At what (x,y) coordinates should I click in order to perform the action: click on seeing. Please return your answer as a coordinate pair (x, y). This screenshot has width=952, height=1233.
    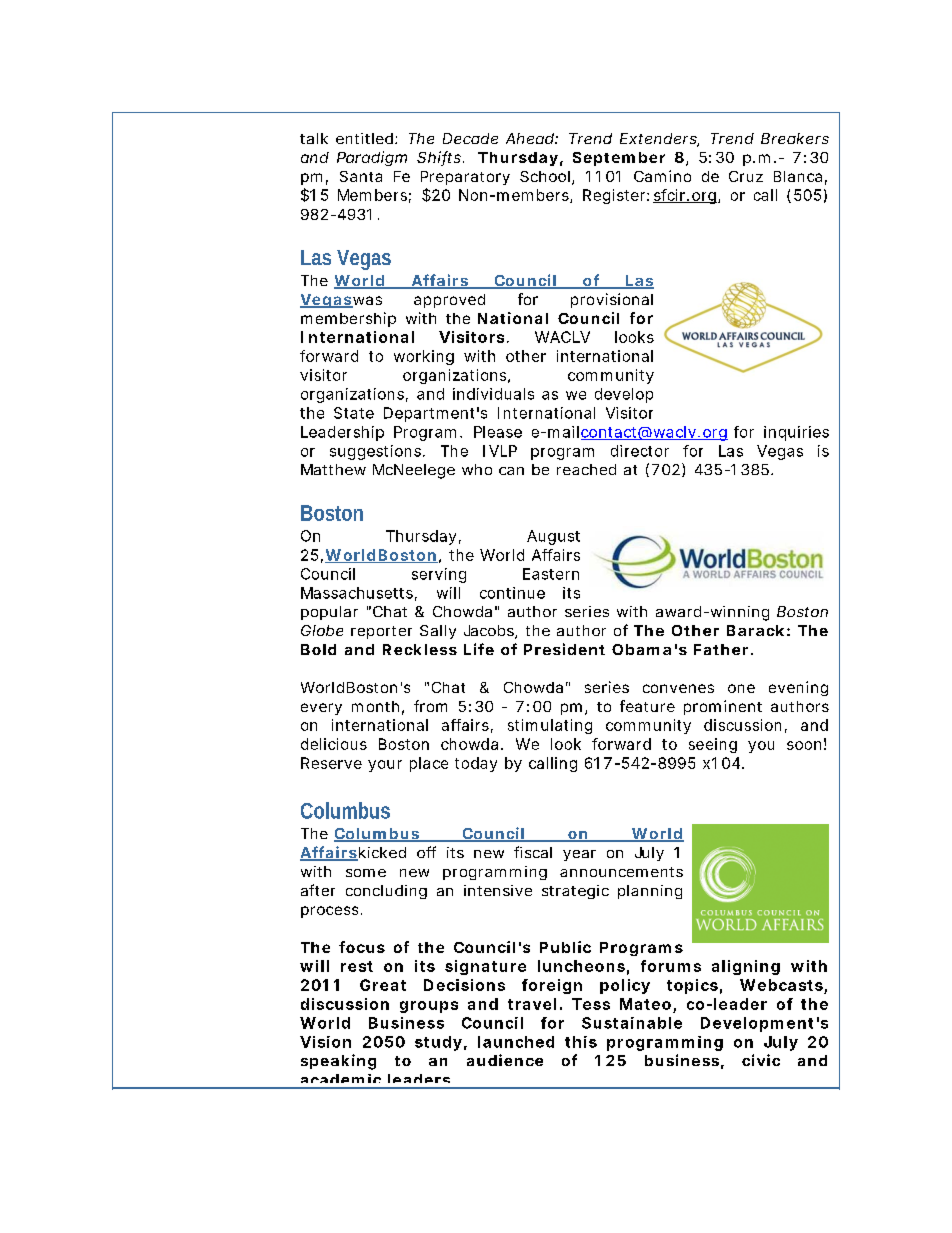
    Looking at the image, I should click on (713, 745).
